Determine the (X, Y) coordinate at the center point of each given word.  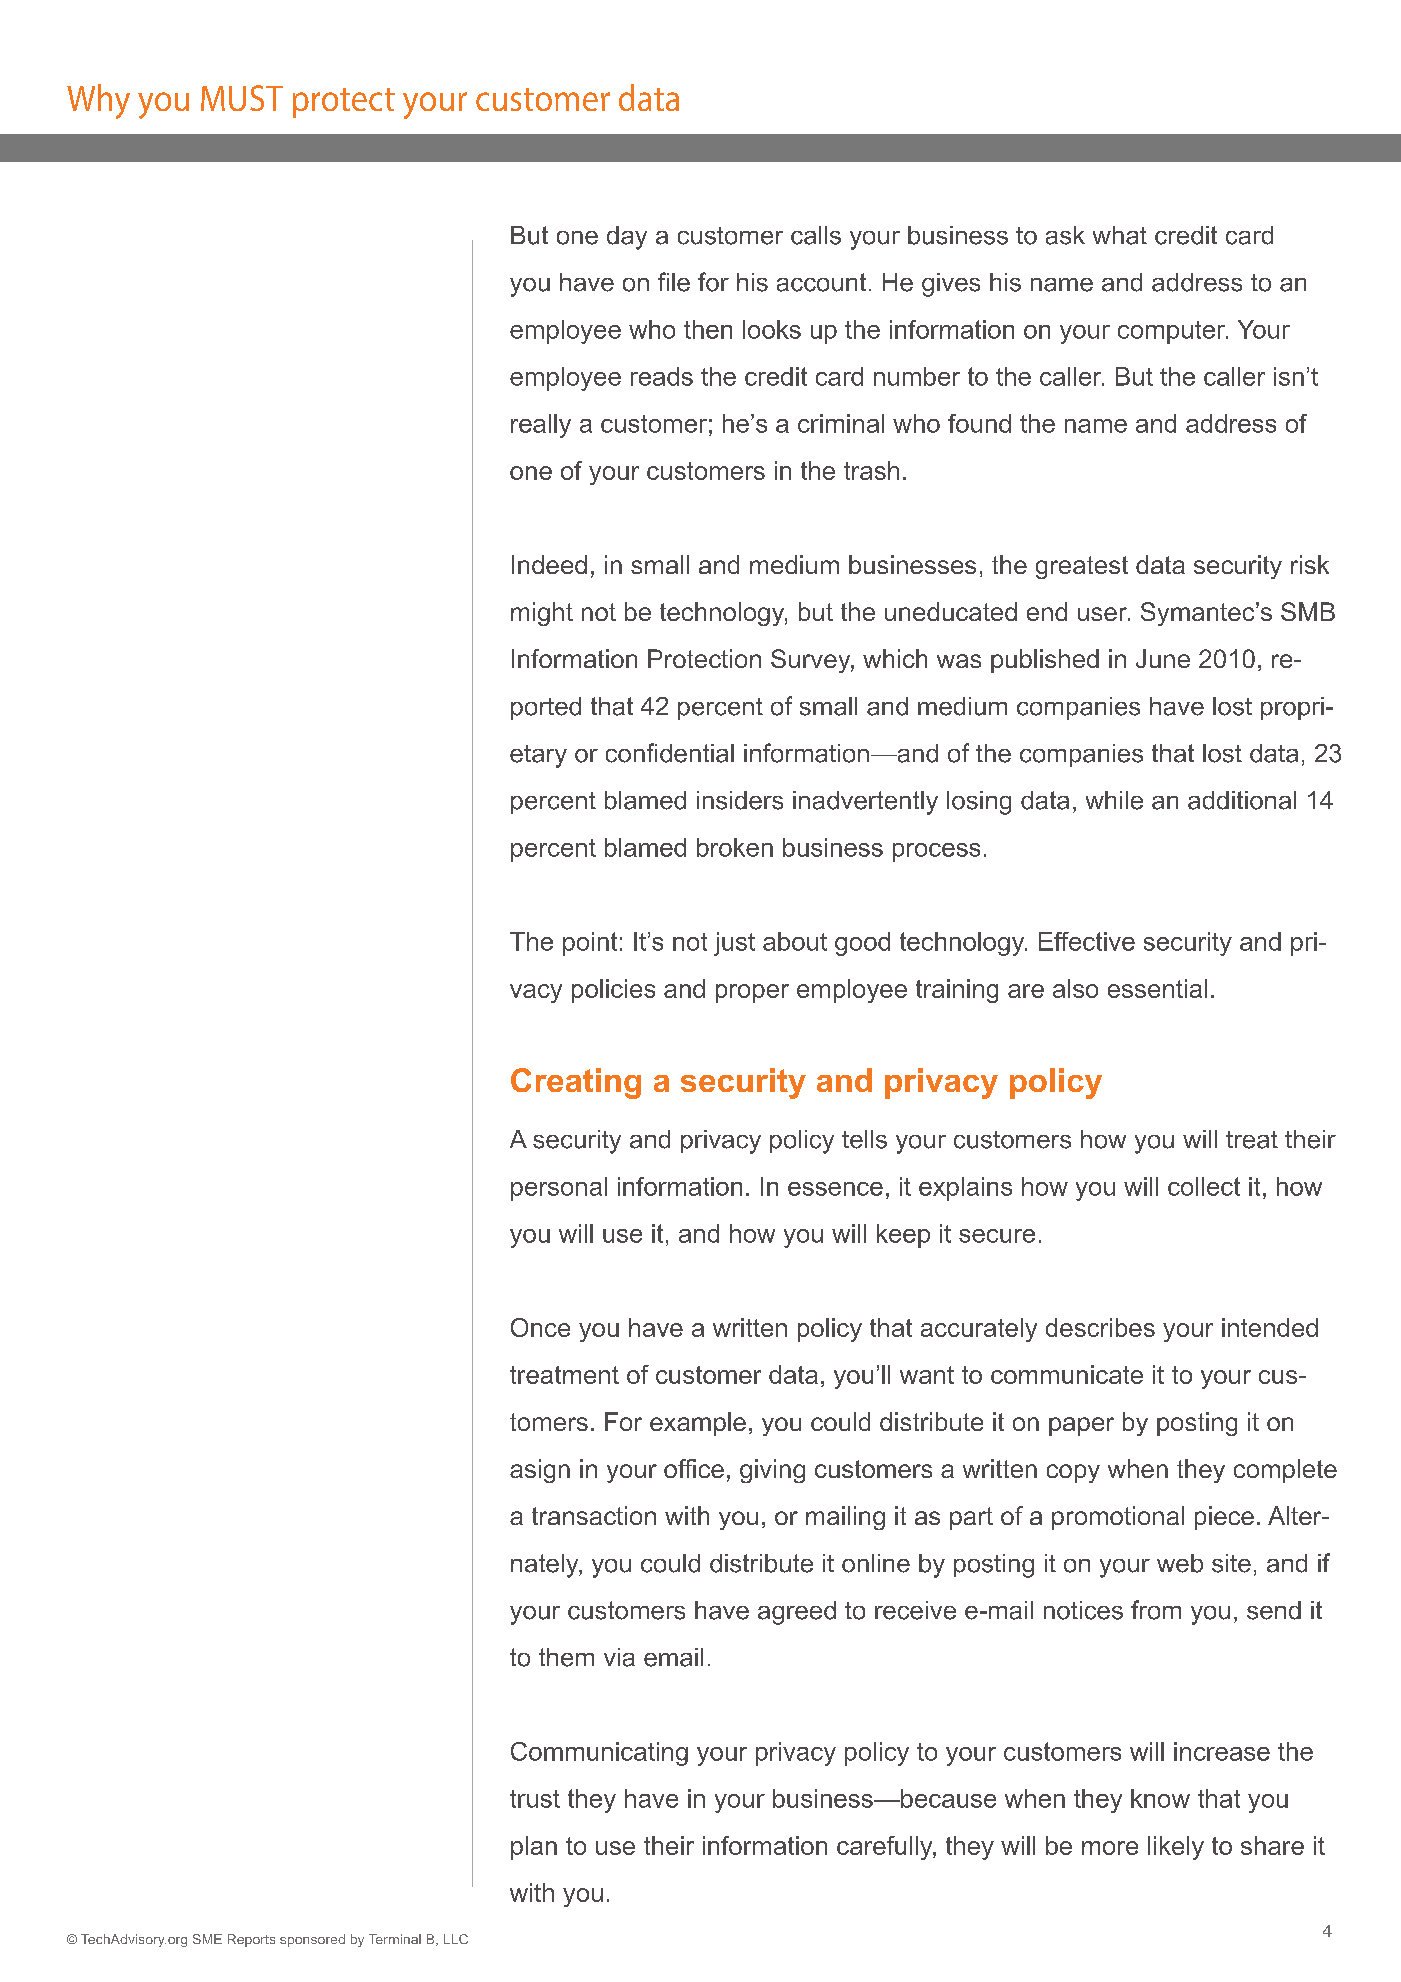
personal (559, 1189)
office (694, 1468)
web (1180, 1563)
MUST (242, 98)
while (1114, 800)
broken (735, 847)
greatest (1082, 567)
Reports (251, 1940)
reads (662, 376)
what (1120, 235)
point (590, 944)
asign (540, 1471)
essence (835, 1189)
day (627, 238)
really (541, 426)
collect (1204, 1186)
